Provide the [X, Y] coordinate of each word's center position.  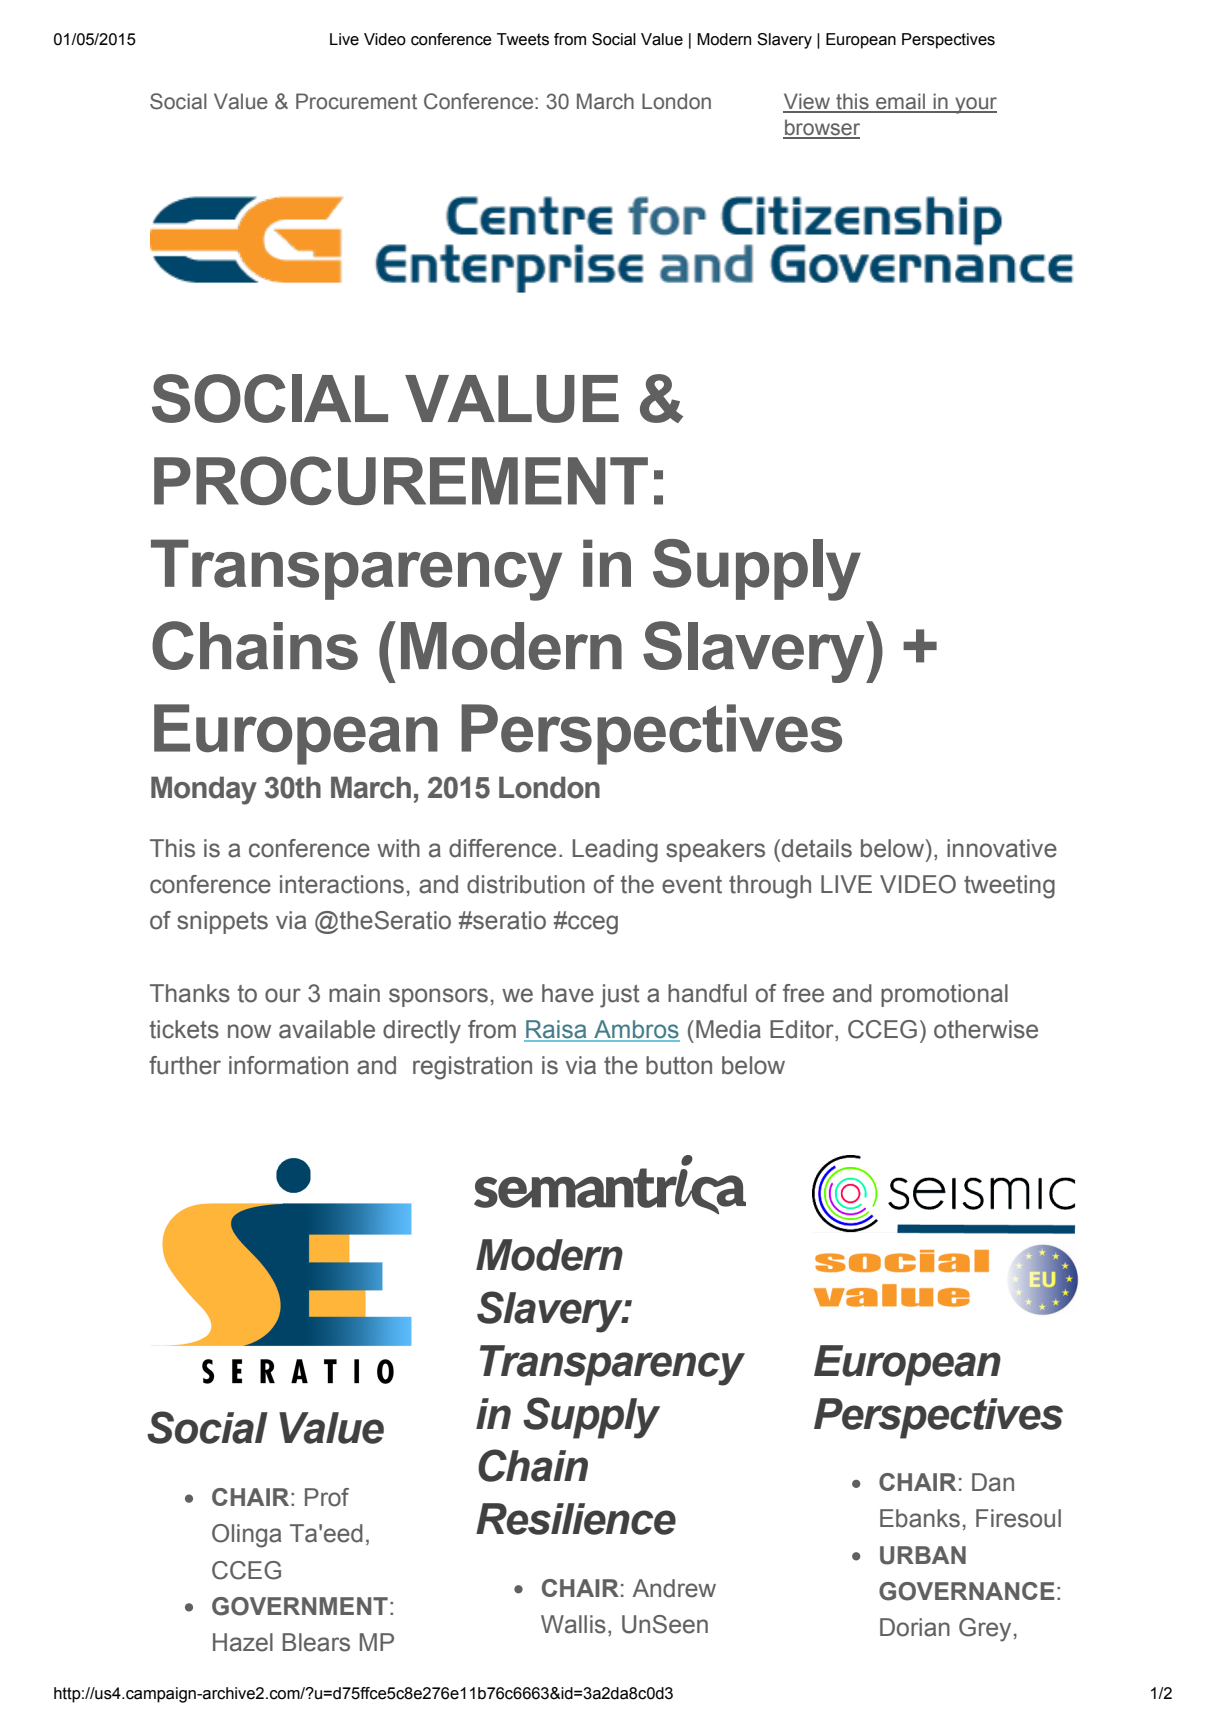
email [901, 102]
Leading [615, 851]
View [807, 102]
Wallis [573, 1624]
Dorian [915, 1627]
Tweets [523, 39]
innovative [1002, 848]
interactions [342, 884]
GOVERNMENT [300, 1606]
